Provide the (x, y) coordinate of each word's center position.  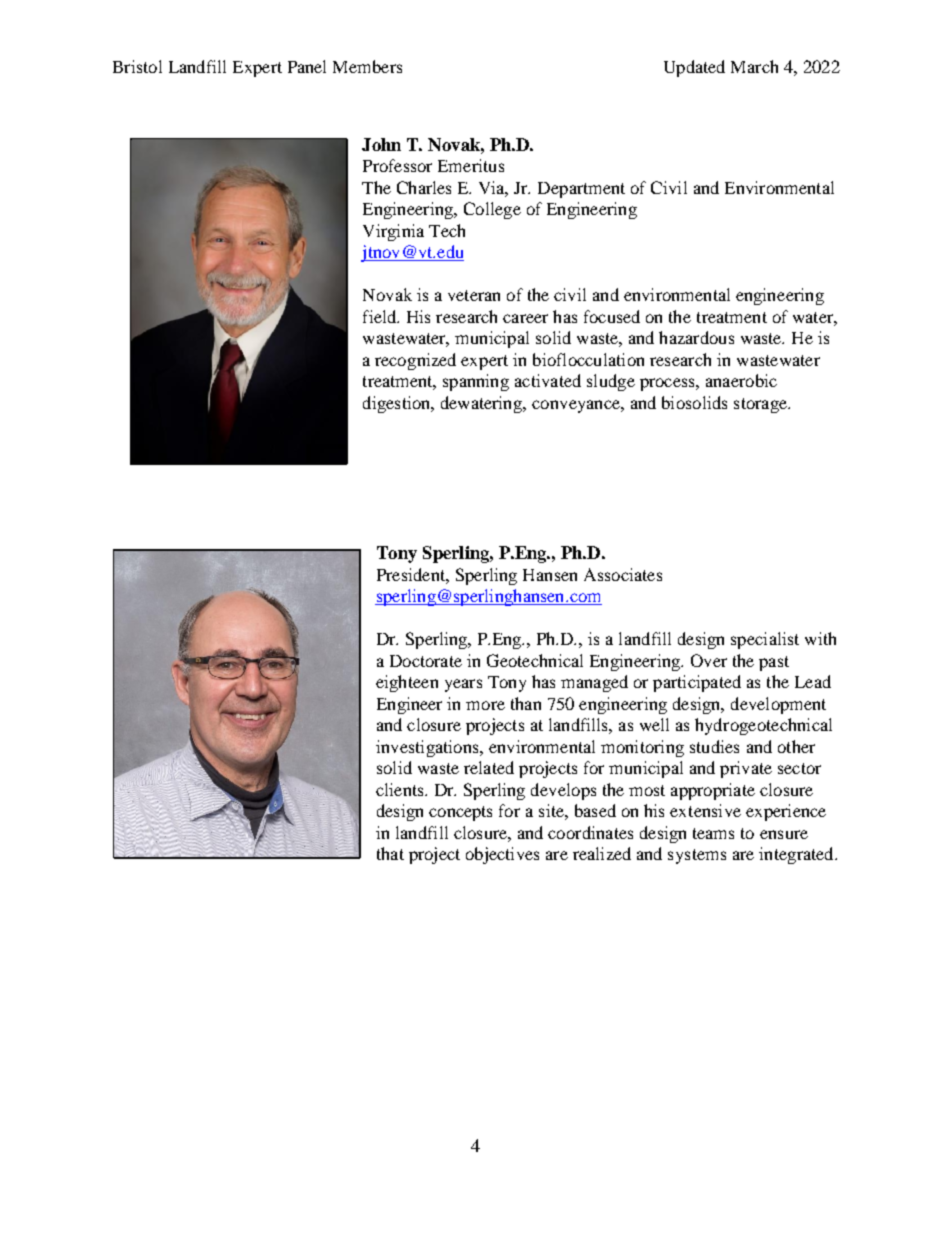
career (525, 318)
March (754, 66)
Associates (623, 574)
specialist (765, 640)
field (381, 316)
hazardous (696, 337)
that (390, 853)
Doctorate (426, 661)
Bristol (137, 66)
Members (367, 66)
